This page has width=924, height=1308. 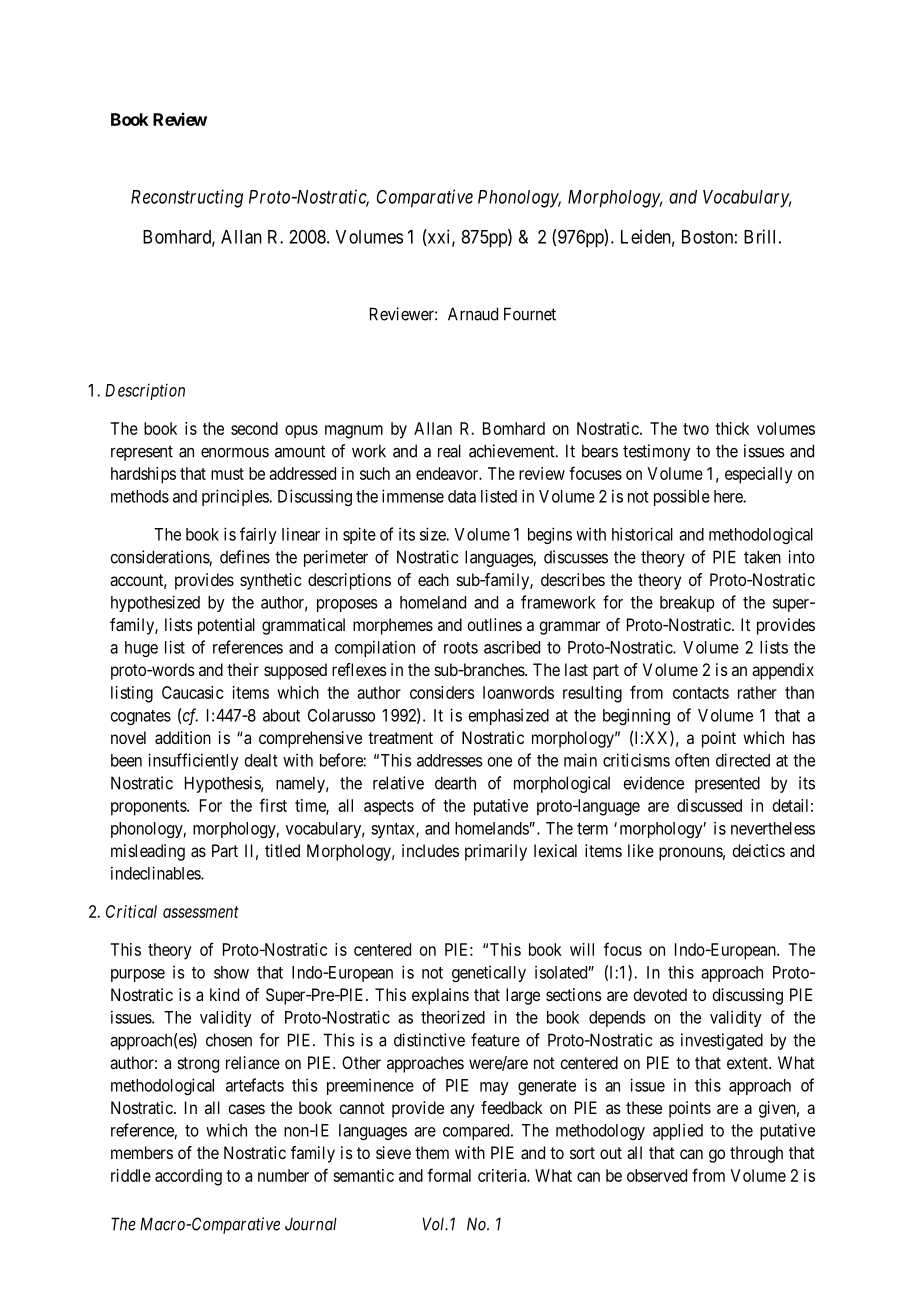 I want to click on according, so click(x=188, y=1177).
